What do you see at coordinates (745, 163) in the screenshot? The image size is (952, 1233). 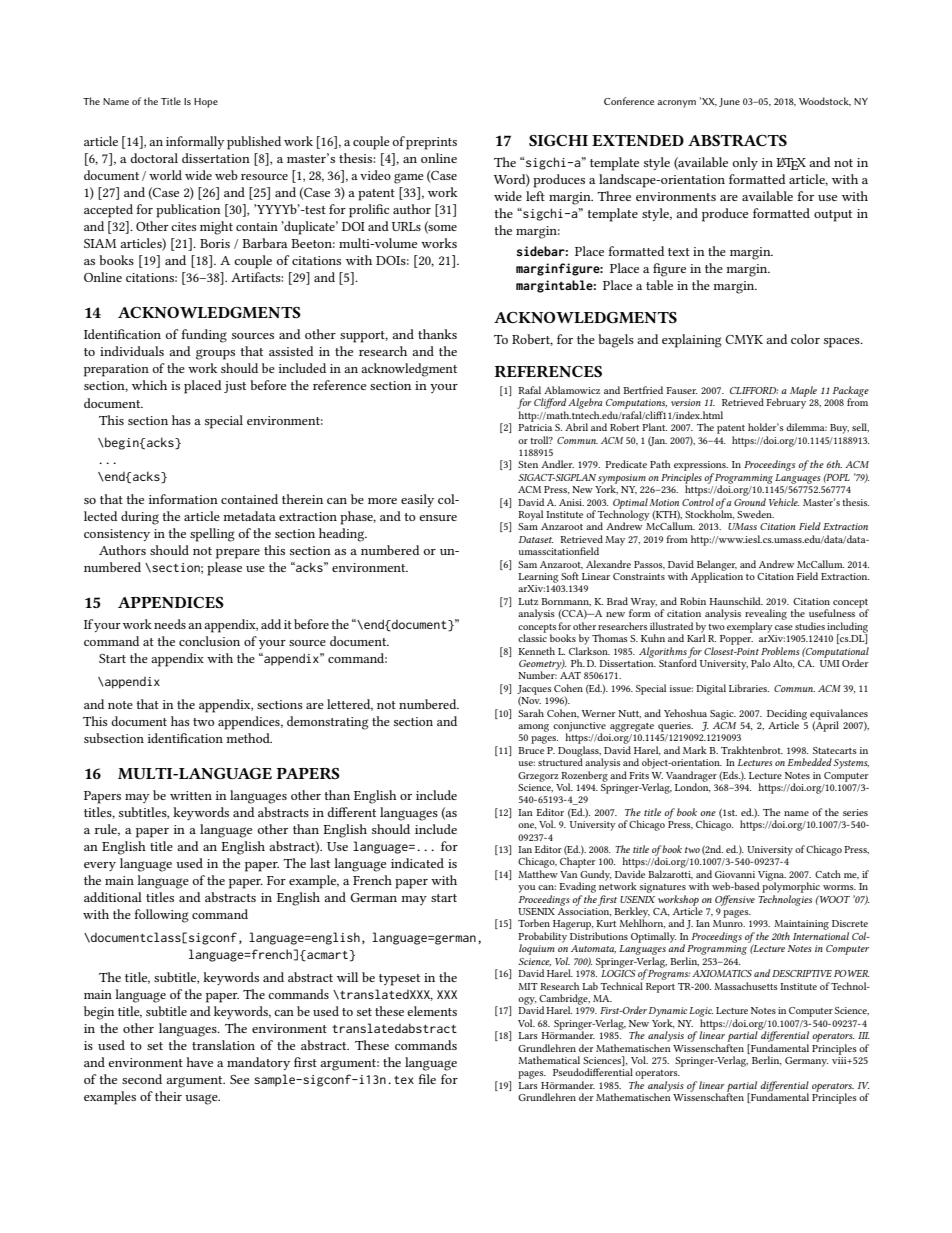 I see `only` at bounding box center [745, 163].
